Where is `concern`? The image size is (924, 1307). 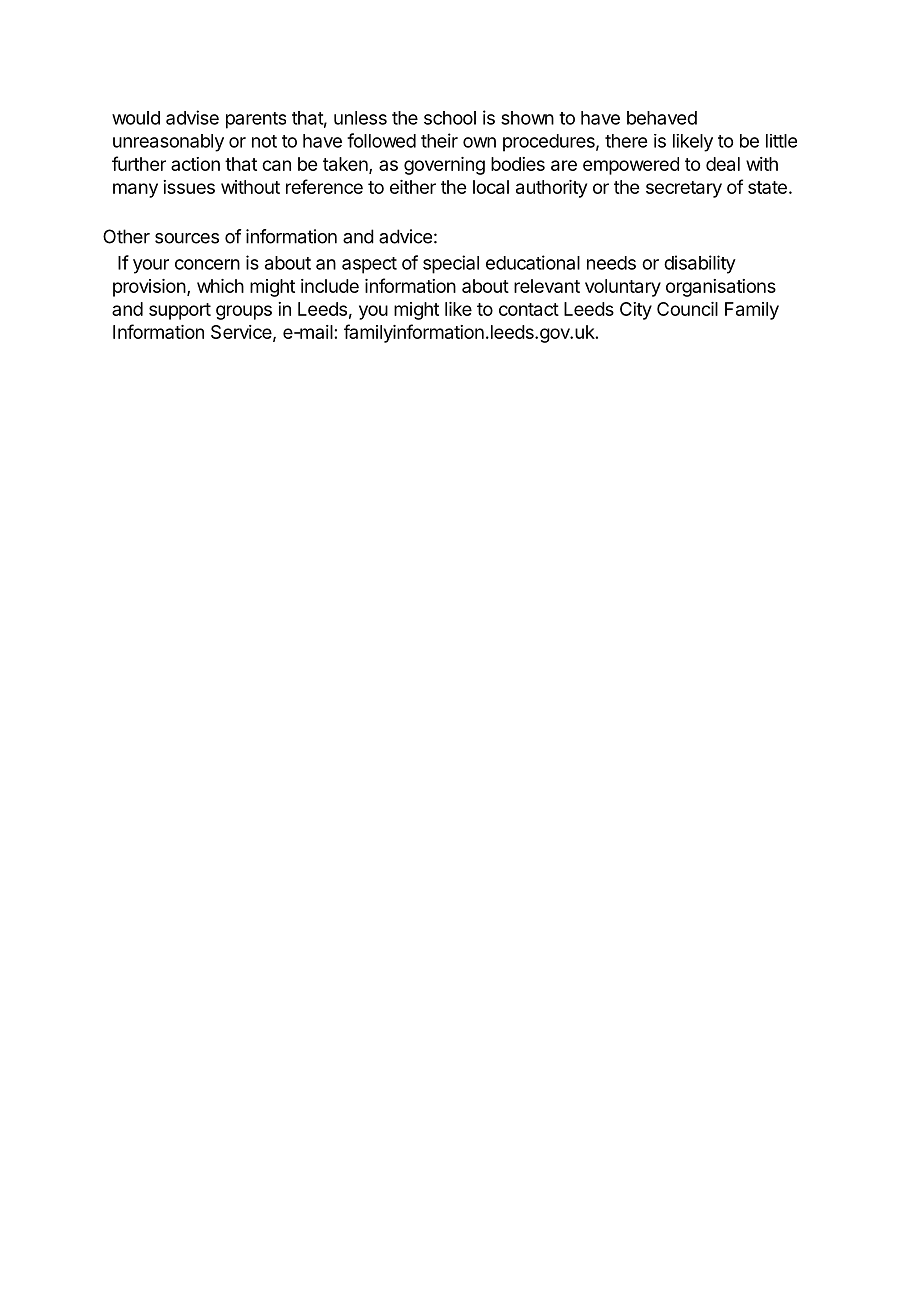
concern is located at coordinates (207, 264).
